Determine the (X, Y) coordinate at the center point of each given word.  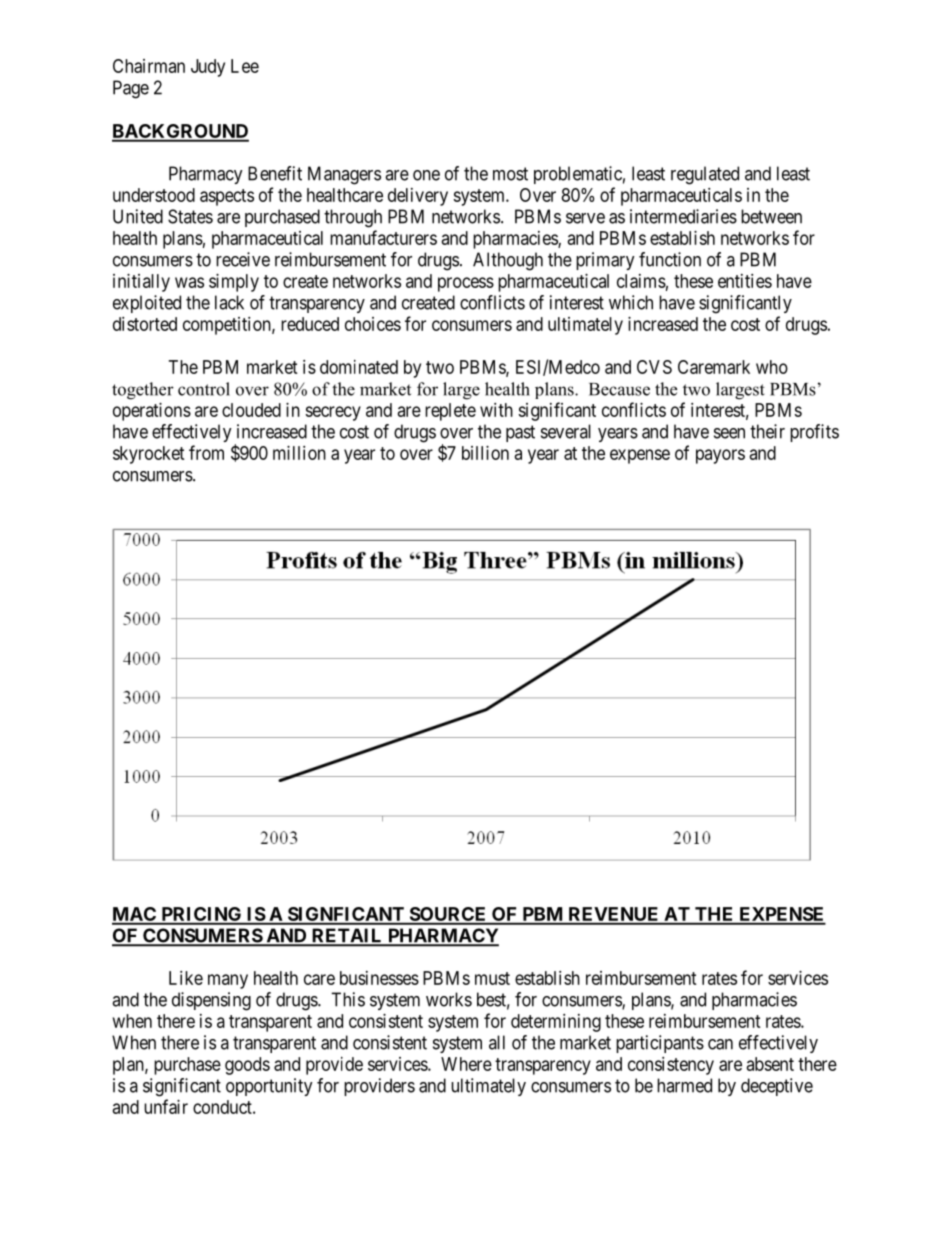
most (510, 174)
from (206, 452)
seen (729, 433)
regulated (705, 175)
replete (450, 412)
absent (770, 1064)
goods (247, 1066)
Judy (208, 68)
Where (466, 1064)
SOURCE (448, 915)
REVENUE (613, 915)
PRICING (201, 915)
